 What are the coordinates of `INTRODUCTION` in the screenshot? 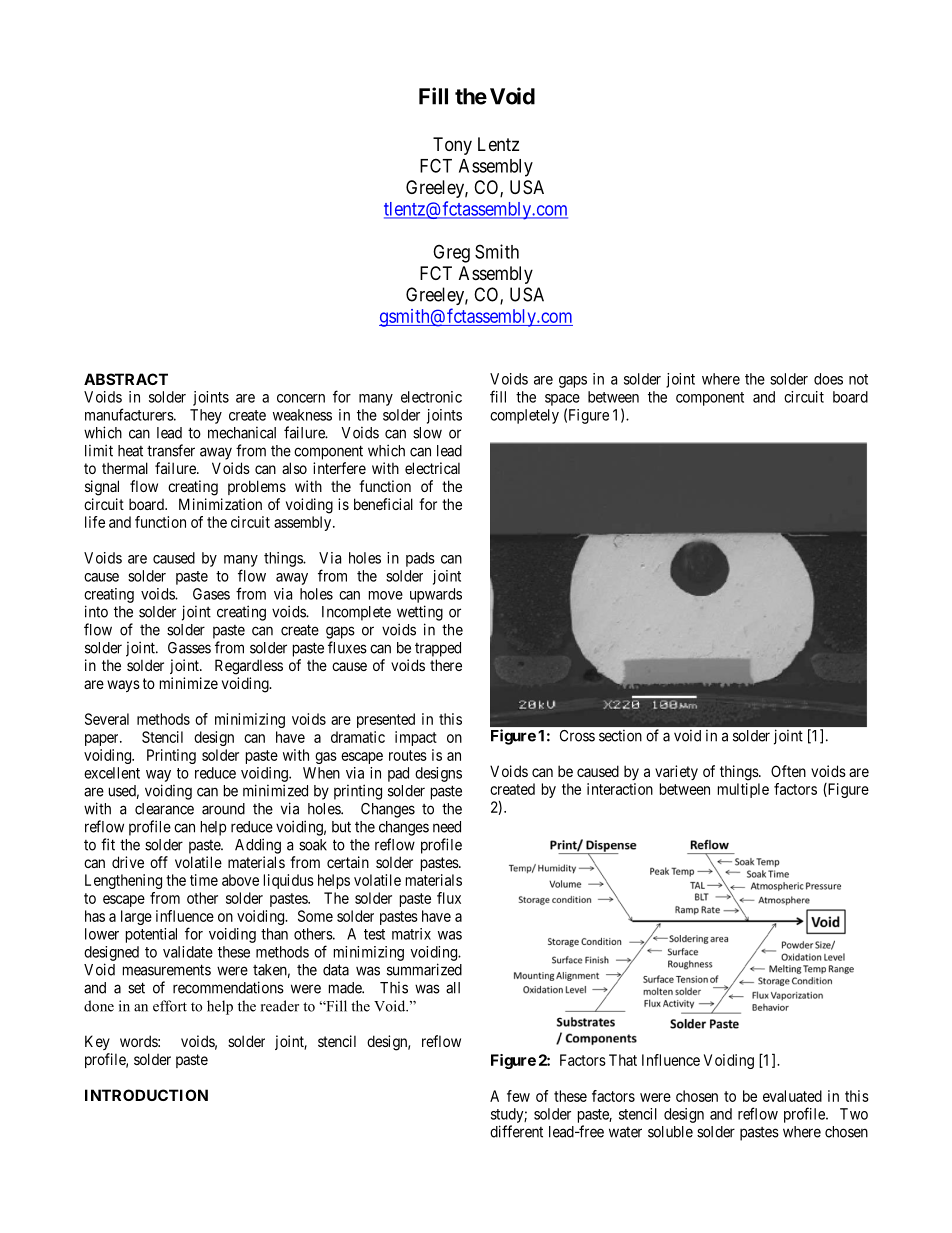 It's located at (146, 1095).
